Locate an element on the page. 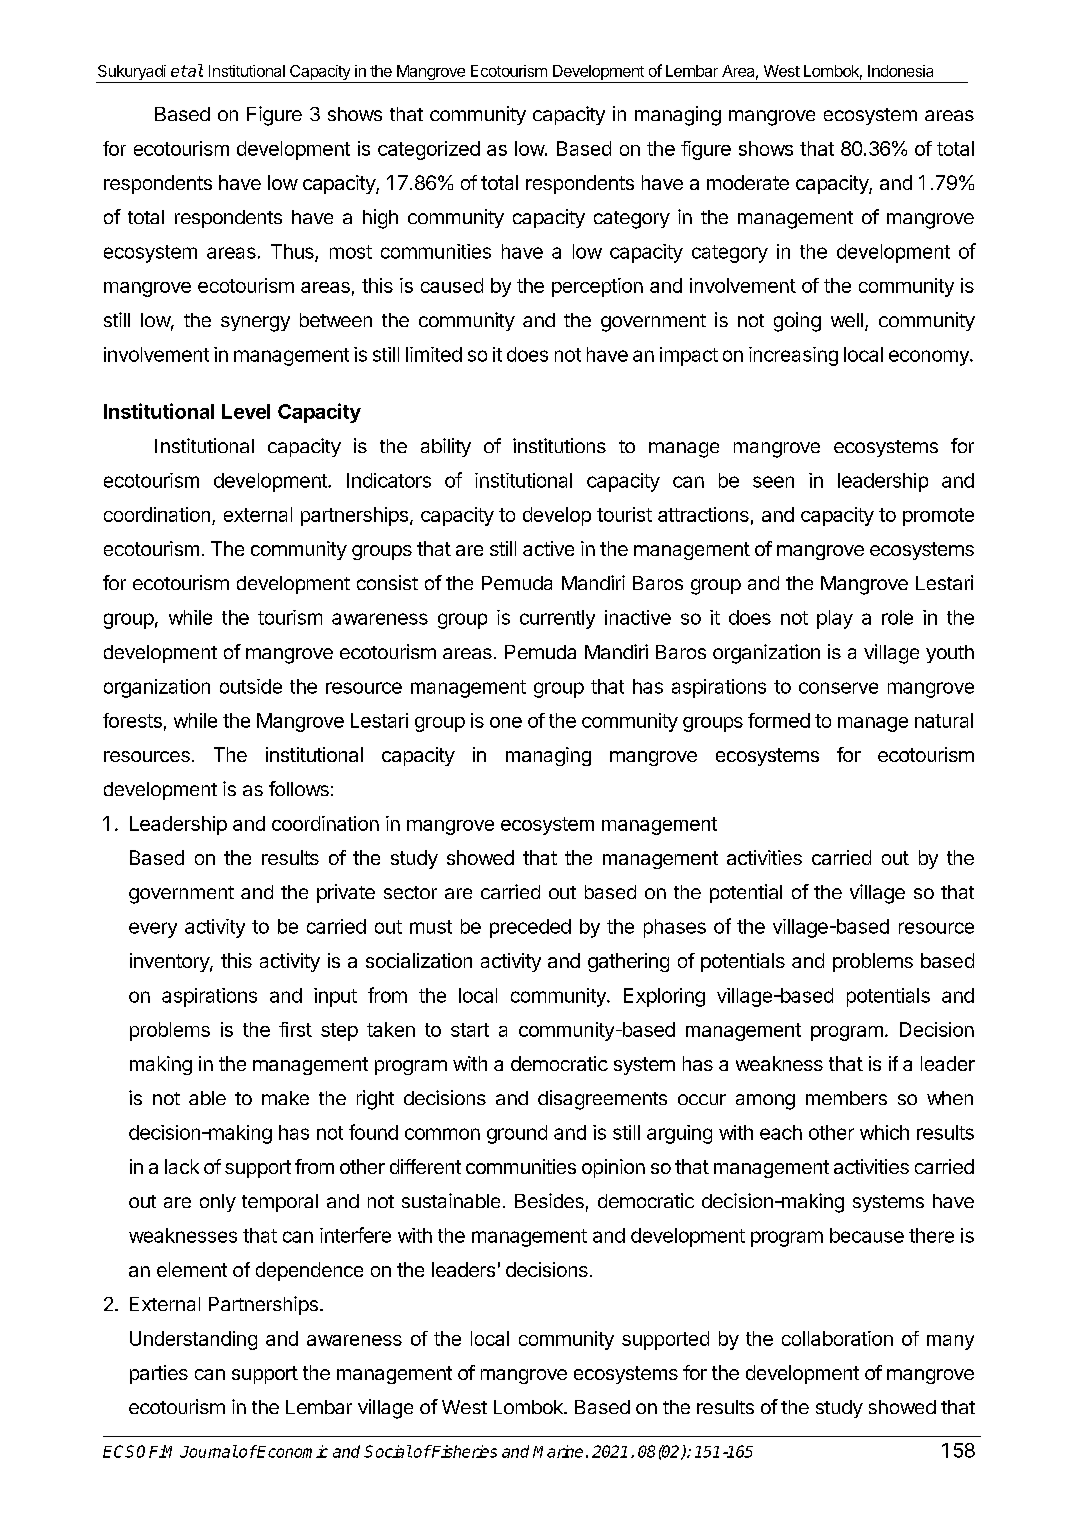 The image size is (1077, 1523). ground is located at coordinates (517, 1134).
